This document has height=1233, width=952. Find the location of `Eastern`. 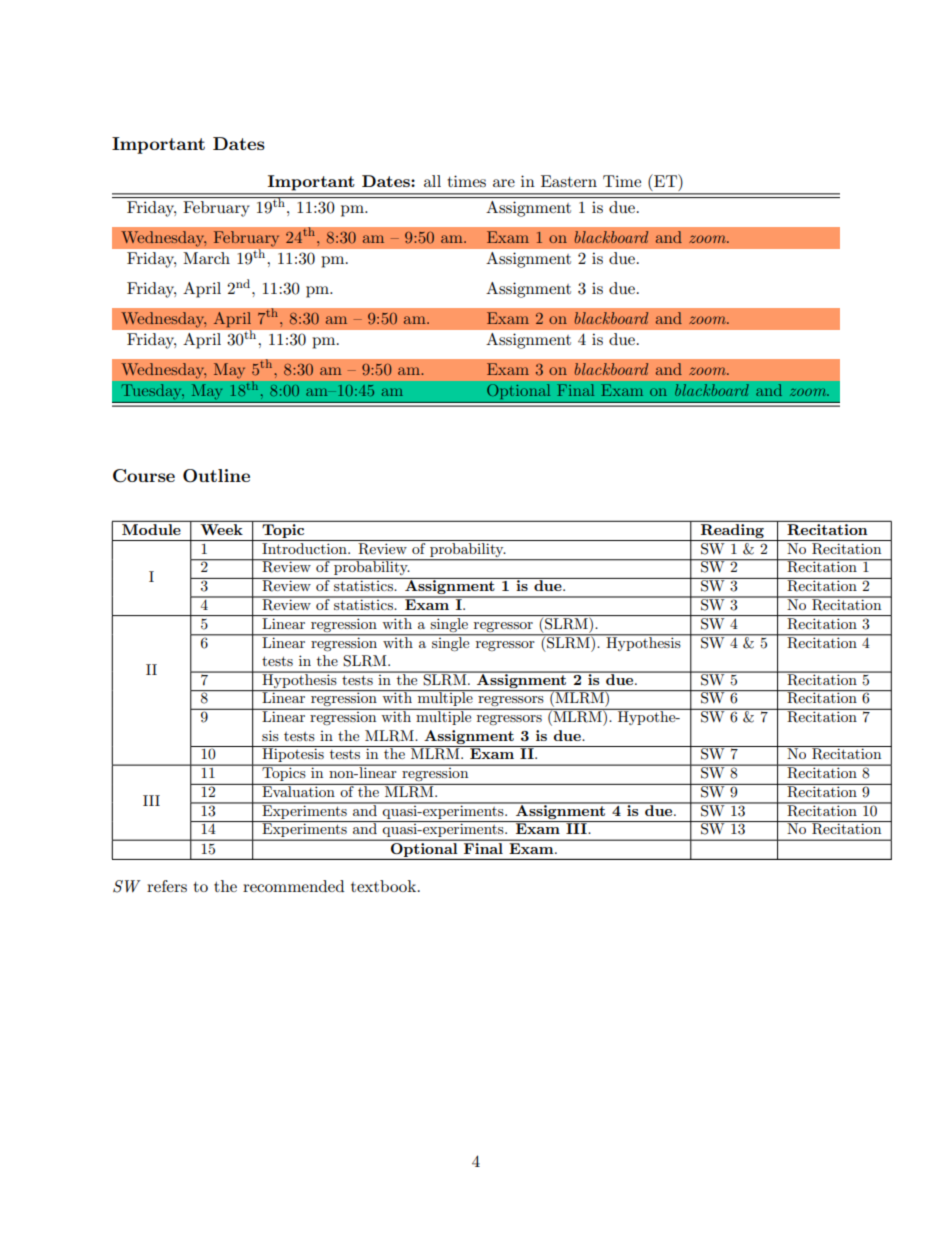

Eastern is located at coordinates (569, 181).
